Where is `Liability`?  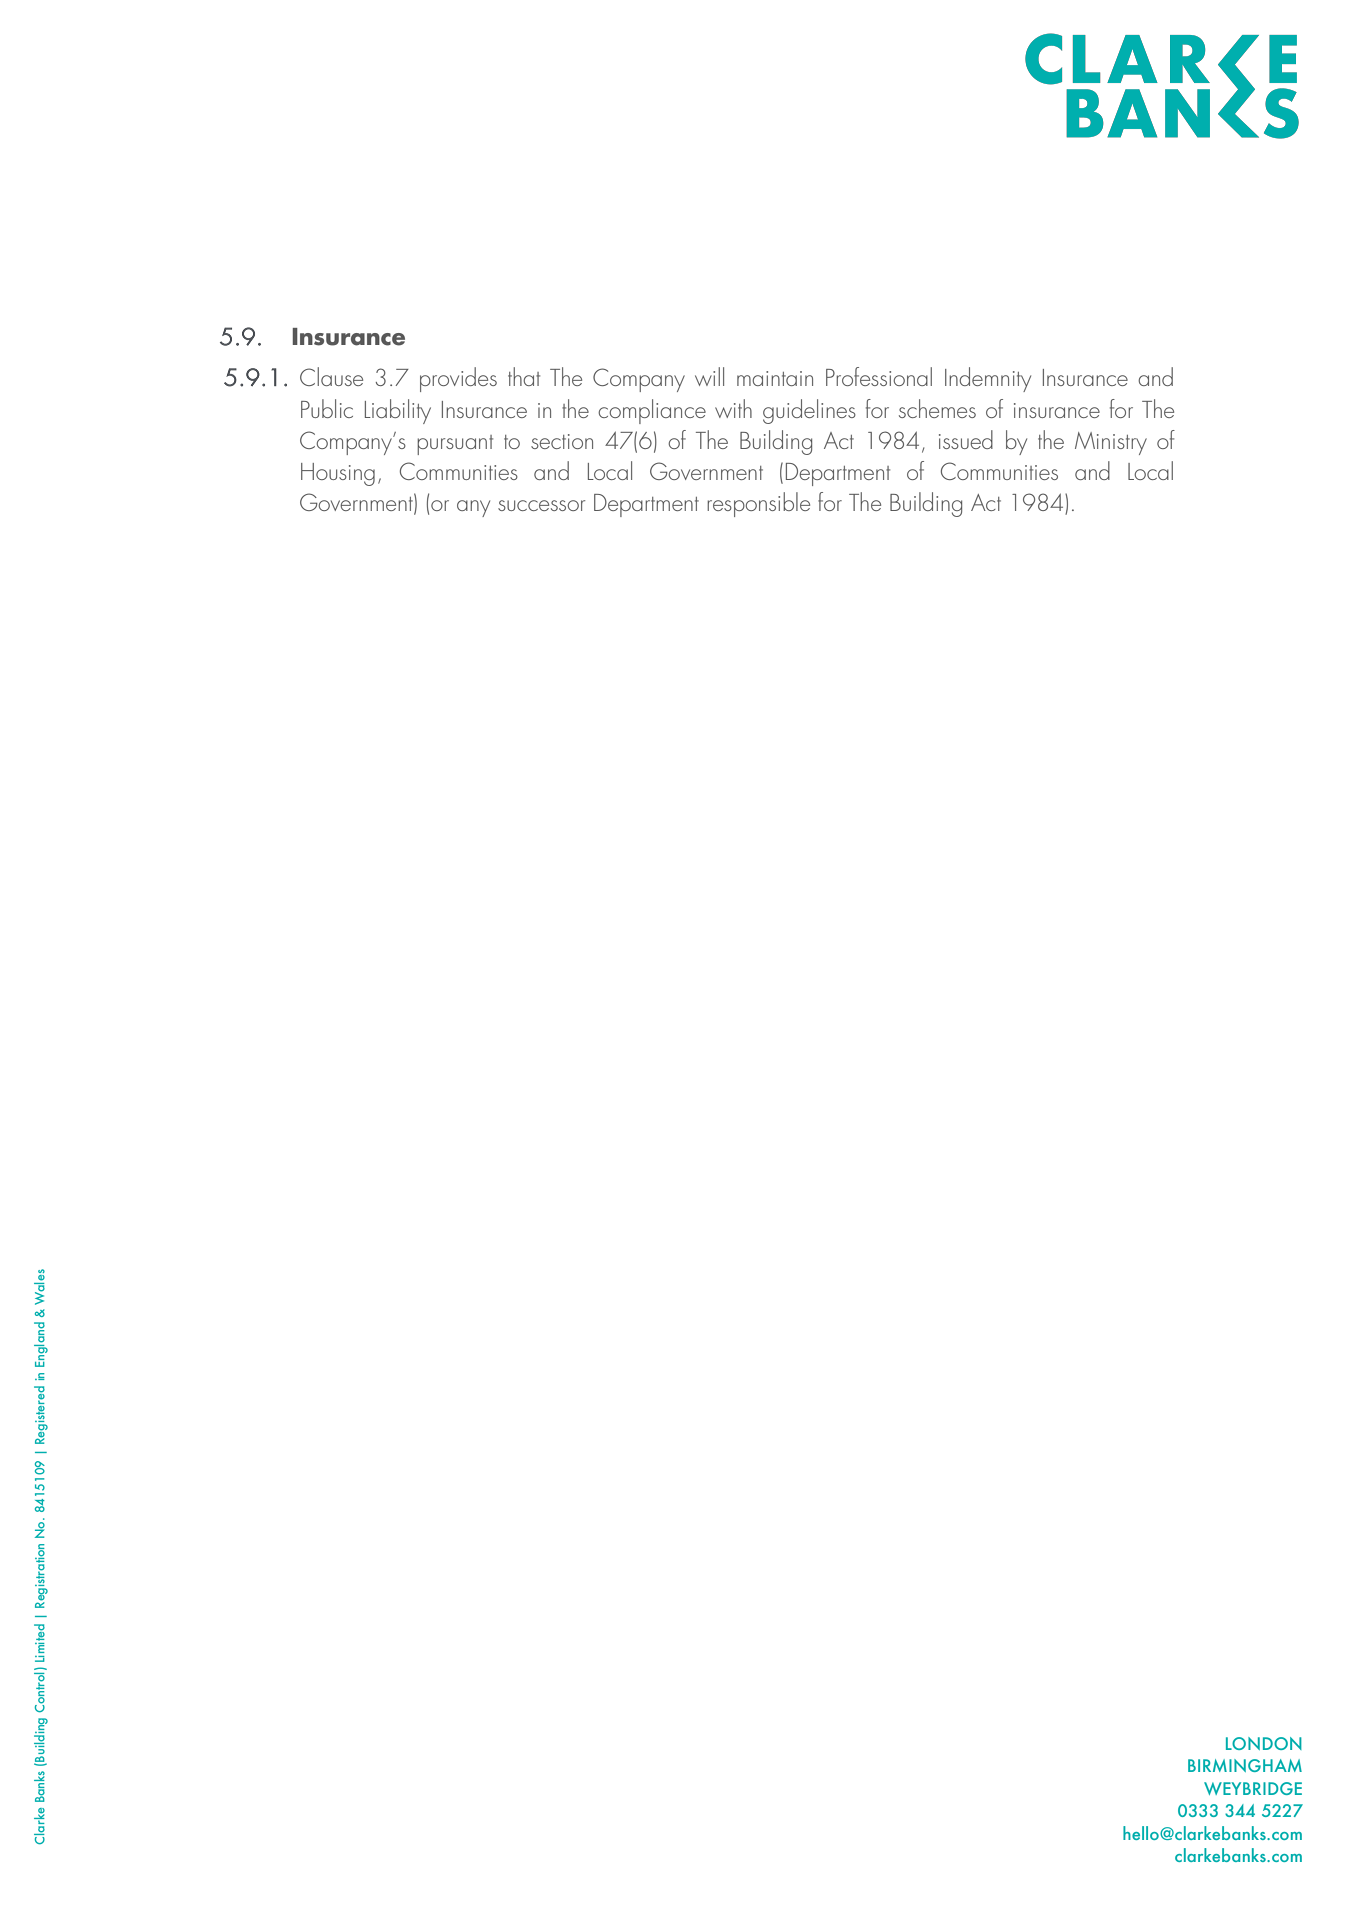
Liability is located at coordinates (398, 411).
